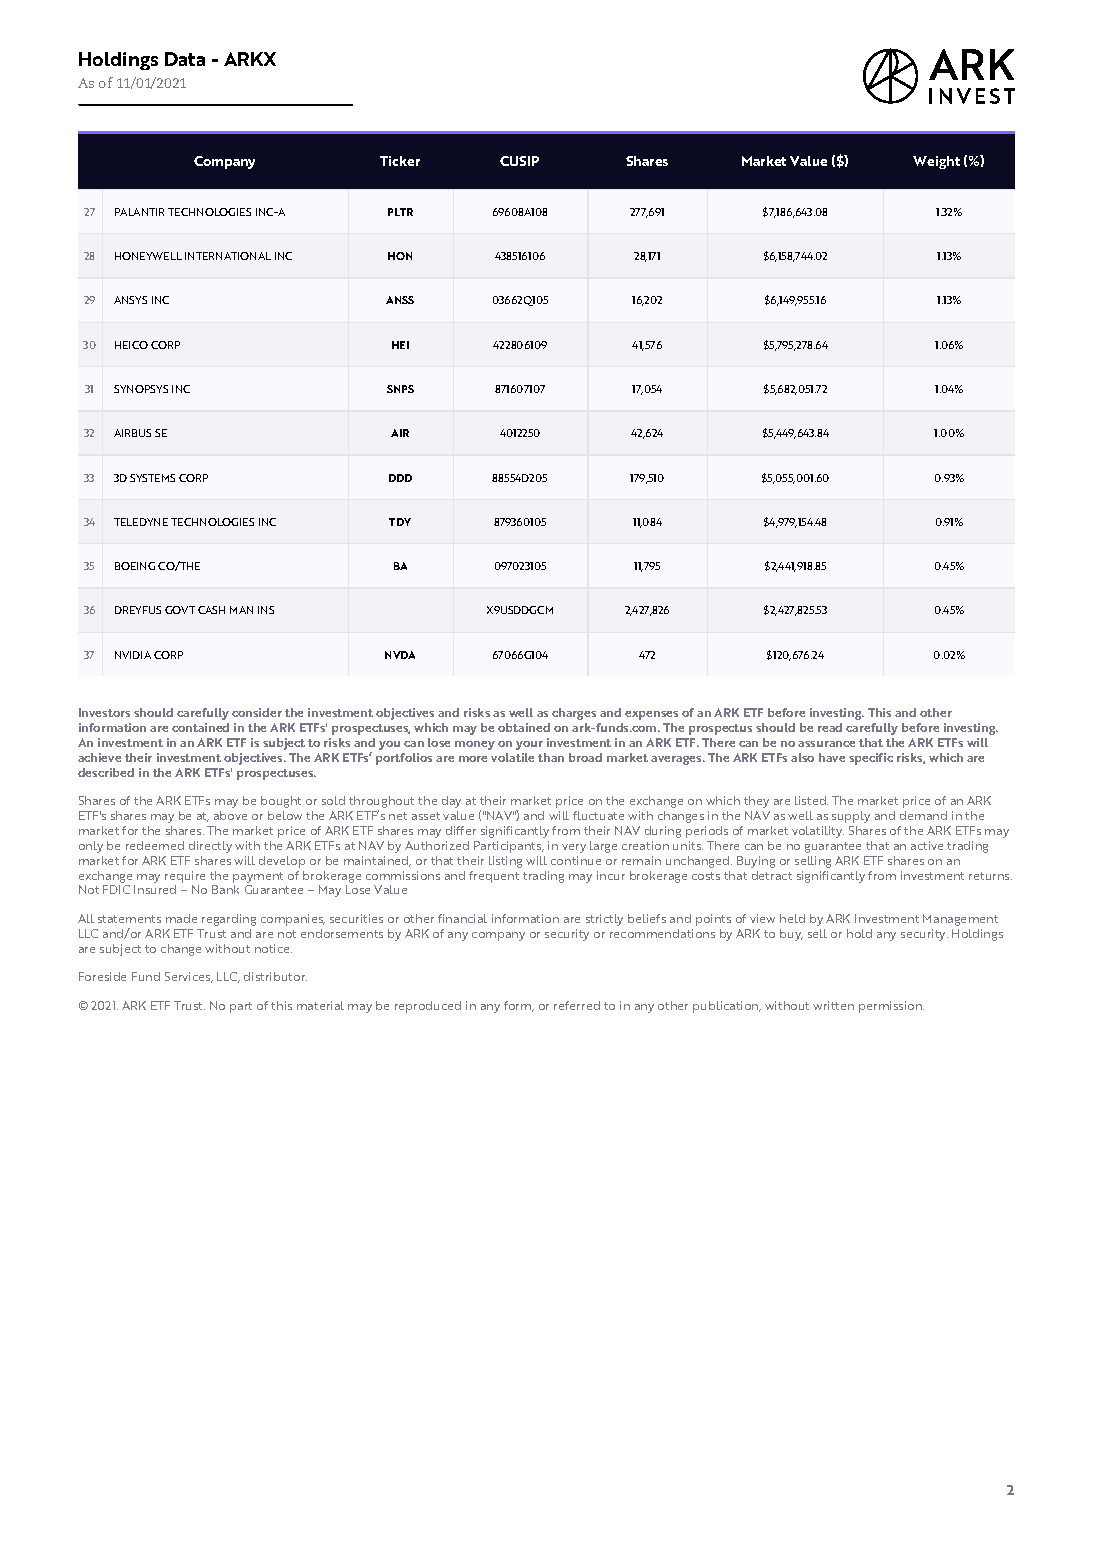 The width and height of the screenshot is (1093, 1545). I want to click on Ticker, so click(400, 161).
